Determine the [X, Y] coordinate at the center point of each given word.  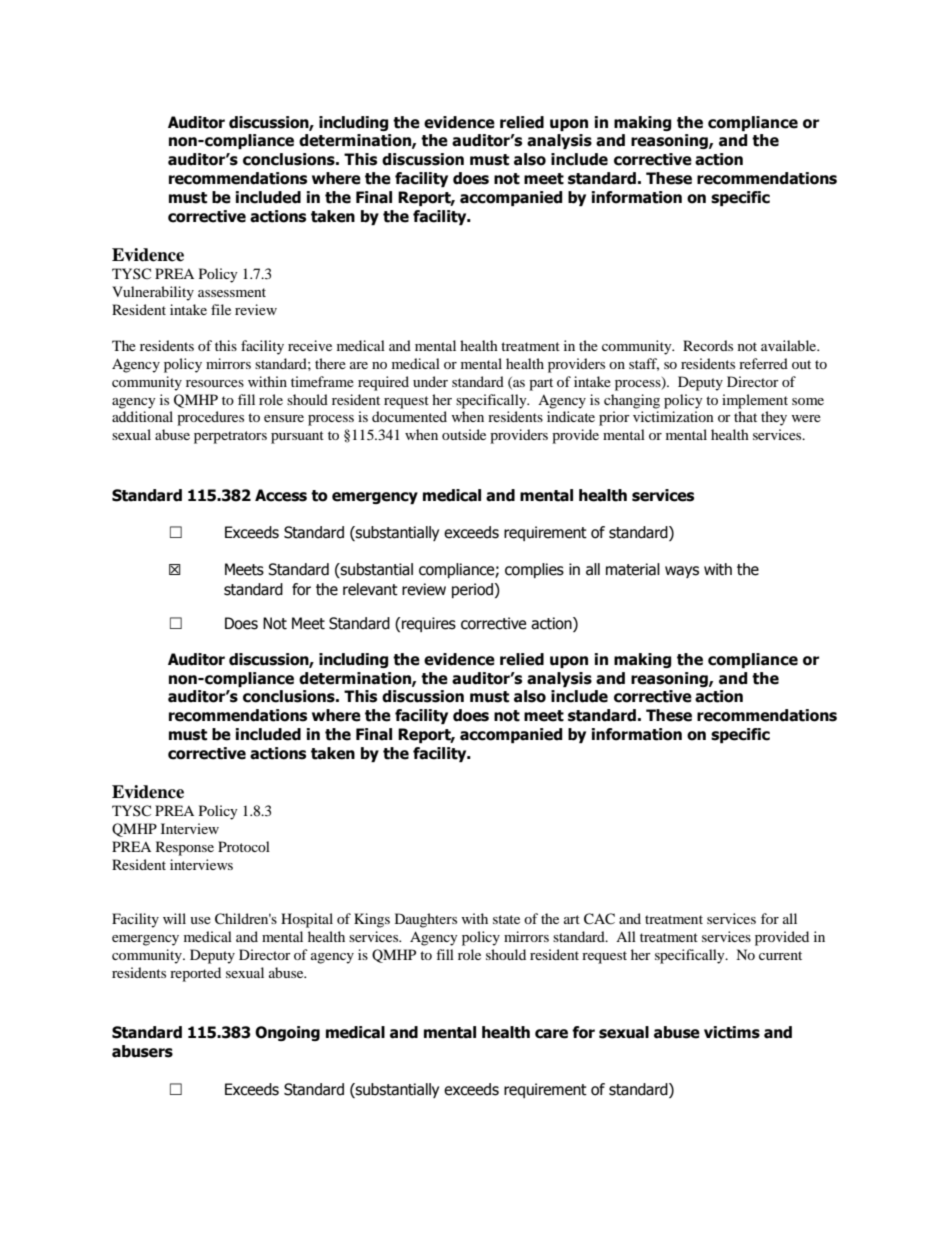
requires [429, 624]
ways [682, 572]
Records [708, 345]
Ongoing [287, 1033]
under [430, 381]
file [221, 309]
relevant [370, 589]
